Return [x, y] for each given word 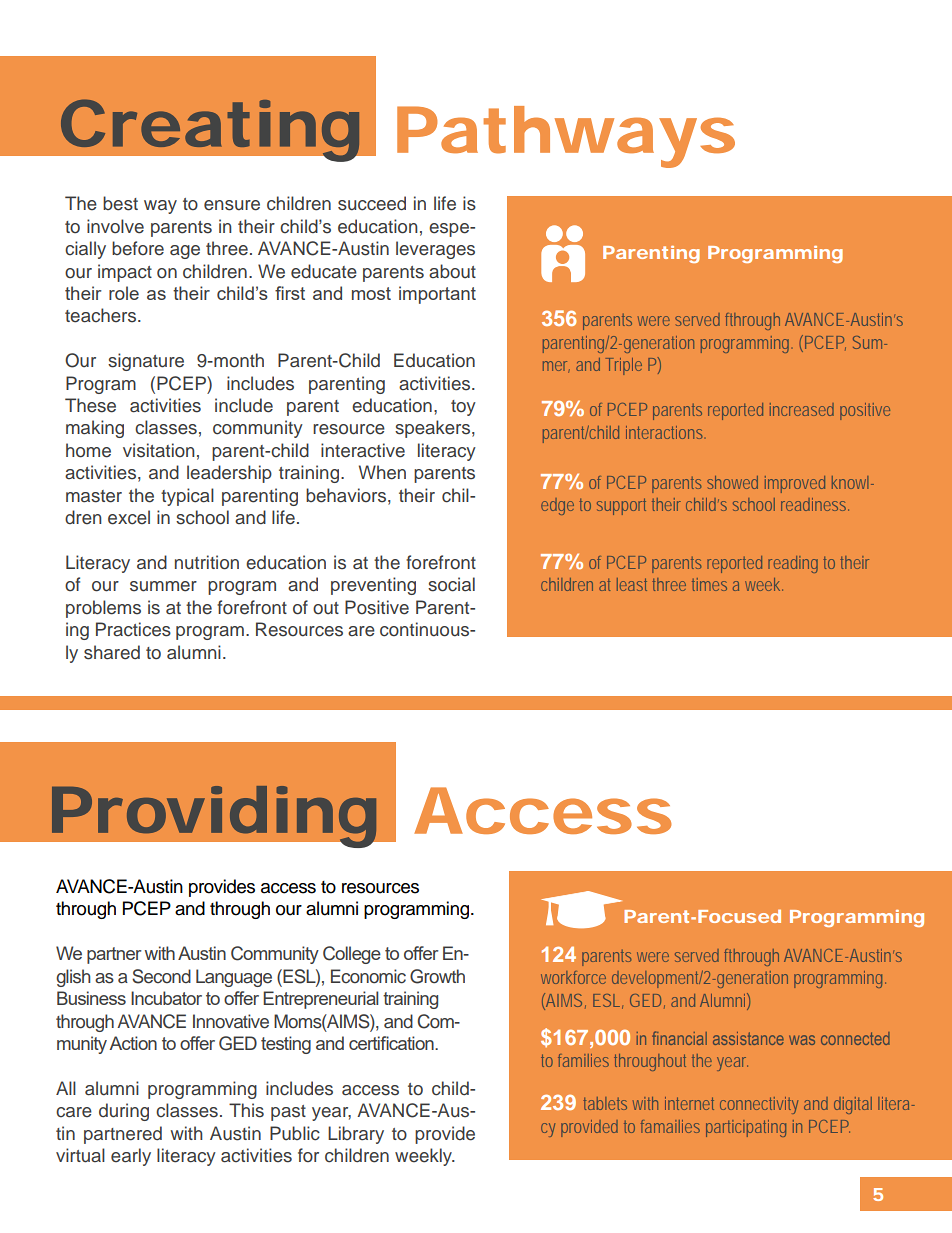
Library [356, 1135]
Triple [624, 366]
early [131, 1157]
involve [115, 226]
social [451, 584]
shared [112, 652]
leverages [435, 250]
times [709, 584]
